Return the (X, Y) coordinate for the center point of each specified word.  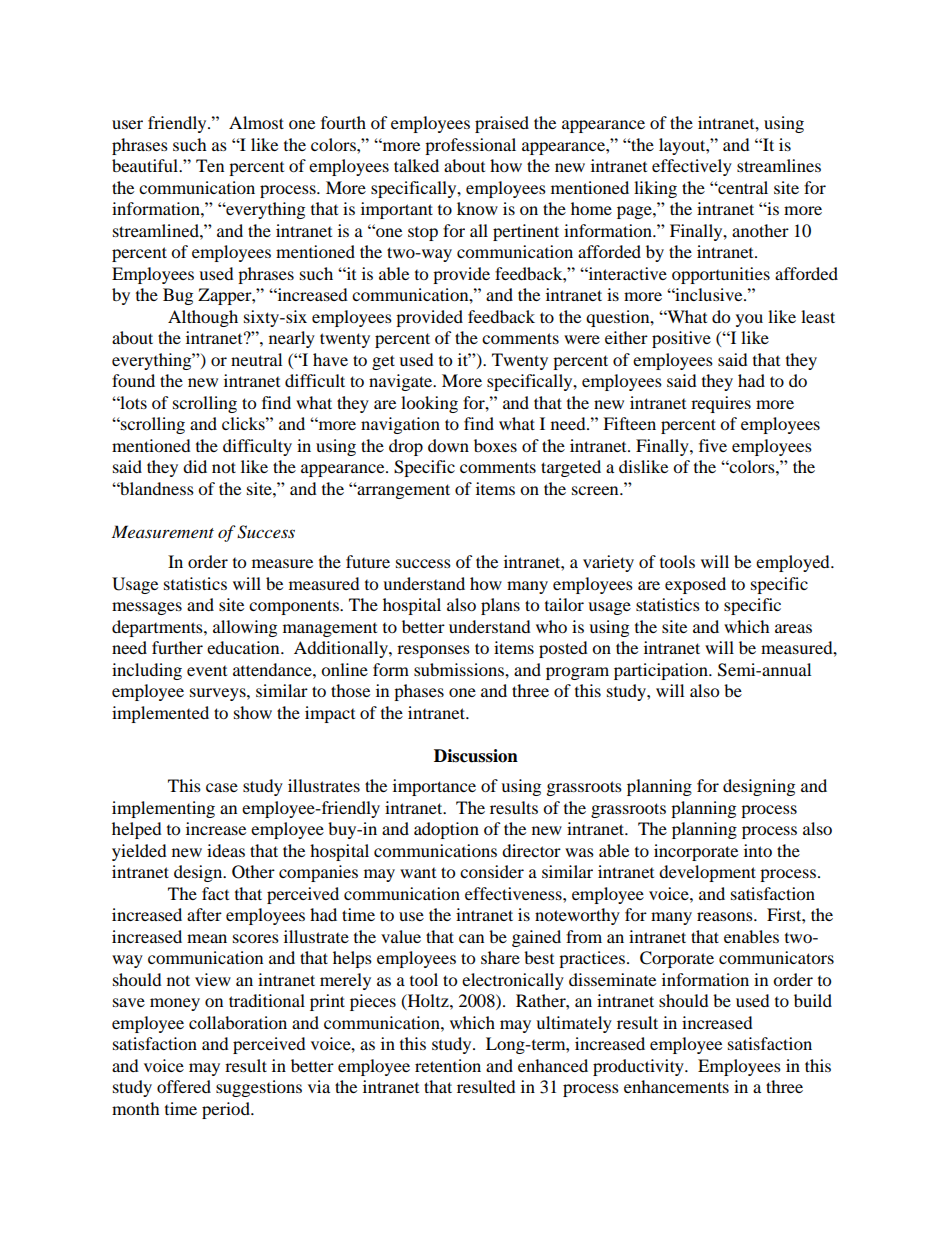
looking (429, 404)
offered (184, 1086)
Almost (256, 122)
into (758, 850)
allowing (245, 628)
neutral (256, 359)
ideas (226, 850)
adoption (446, 830)
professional (470, 146)
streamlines (779, 165)
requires (721, 404)
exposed (695, 585)
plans (500, 606)
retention (448, 1065)
